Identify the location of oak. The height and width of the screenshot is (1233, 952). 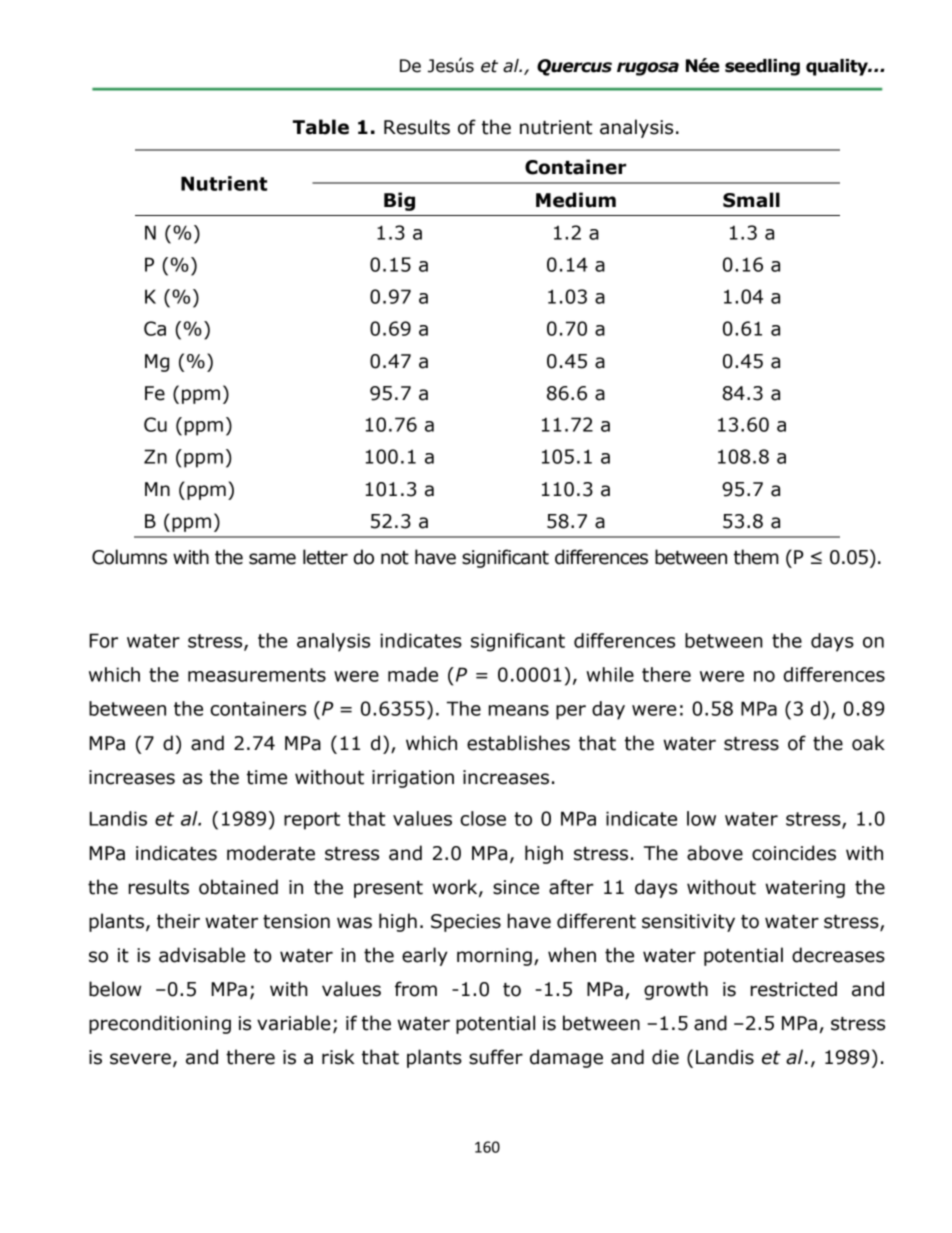
(868, 743).
